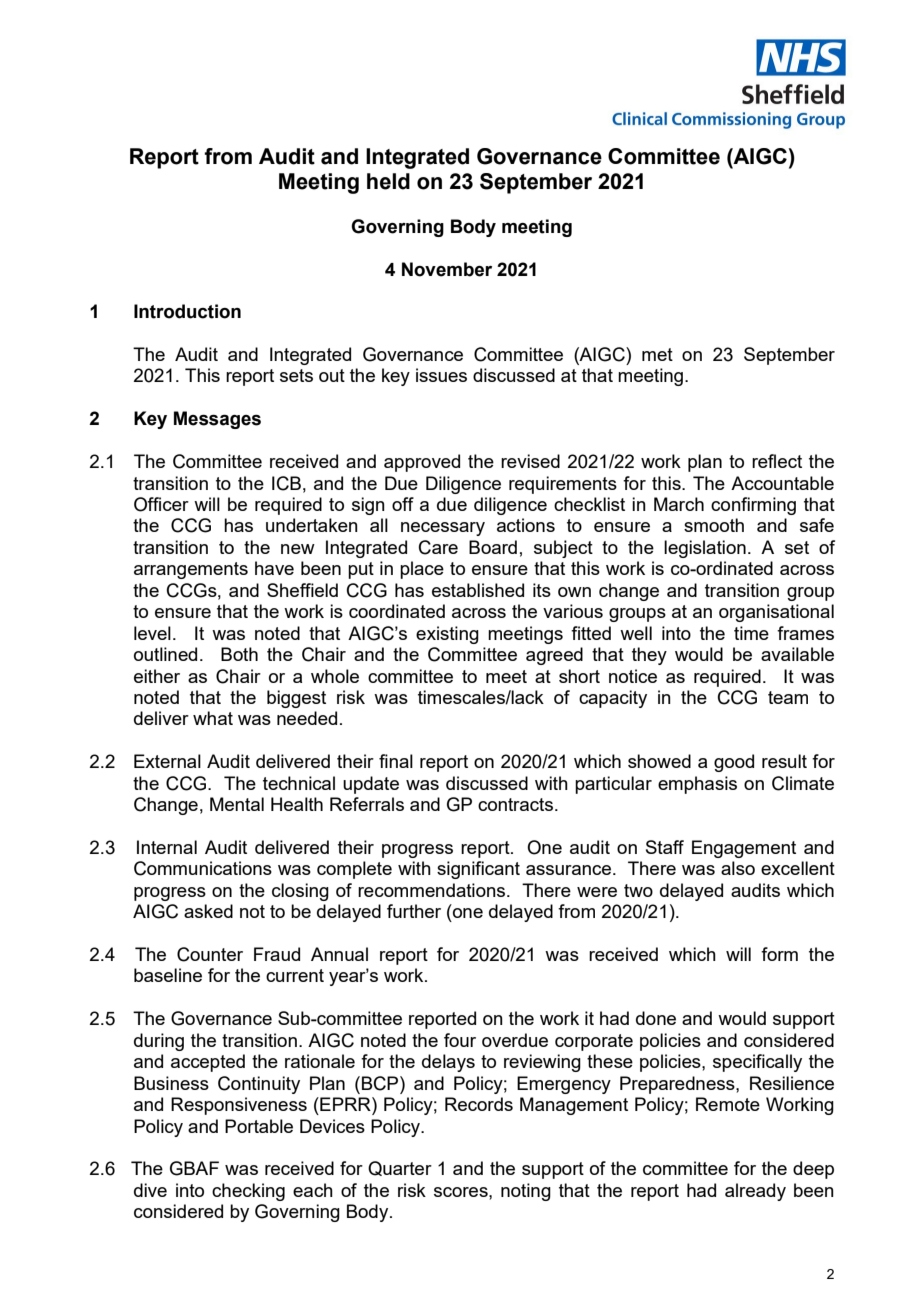 Image resolution: width=924 pixels, height=1308 pixels. What do you see at coordinates (447, 635) in the screenshot?
I see `existing` at bounding box center [447, 635].
